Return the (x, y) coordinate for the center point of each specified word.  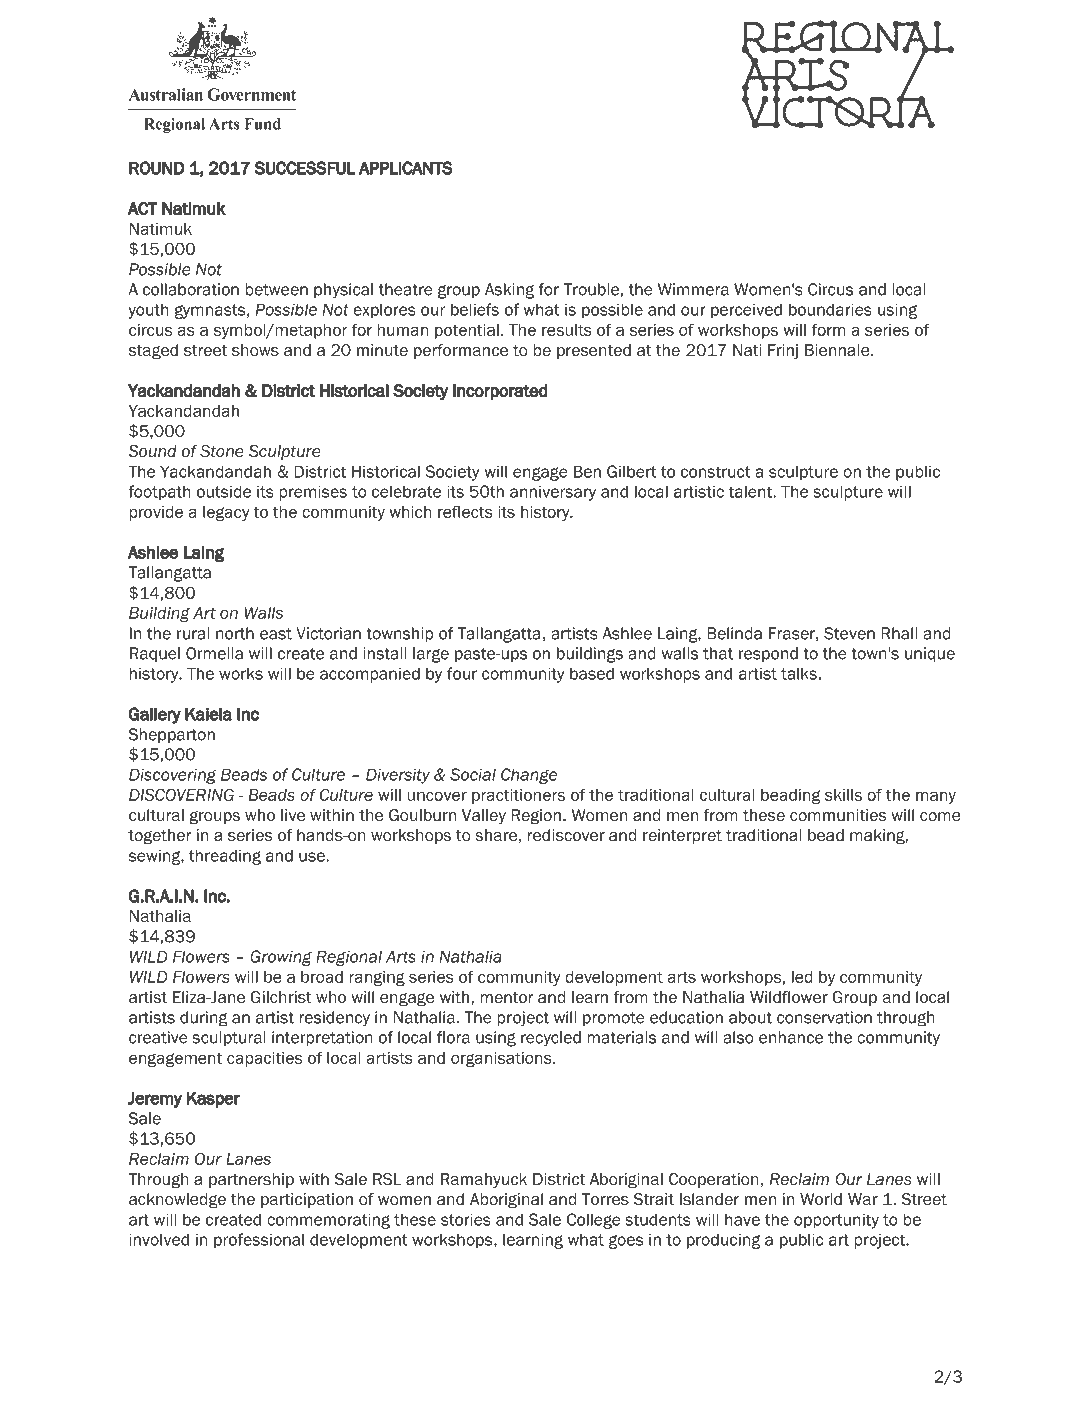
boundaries (830, 309)
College (594, 1221)
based (592, 673)
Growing (281, 958)
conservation (824, 1017)
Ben (587, 471)
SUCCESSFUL (305, 168)
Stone (222, 451)
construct (716, 472)
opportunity (836, 1221)
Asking (509, 291)
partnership (251, 1180)
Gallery (154, 715)
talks (799, 673)
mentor (507, 998)
